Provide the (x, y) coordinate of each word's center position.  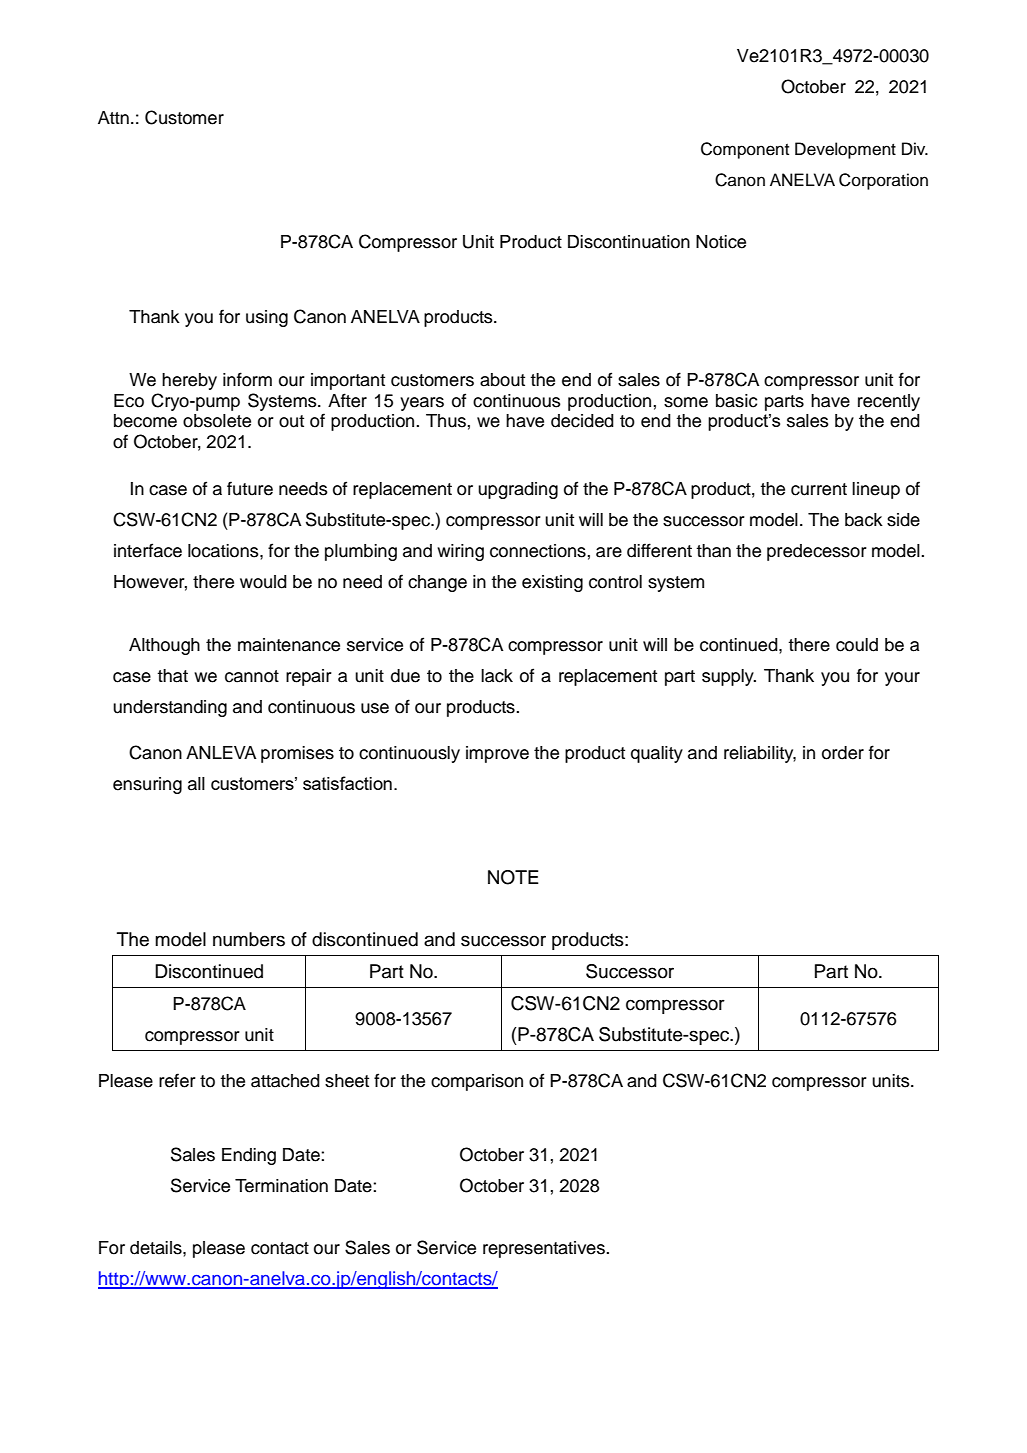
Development (845, 150)
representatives (545, 1249)
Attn (113, 117)
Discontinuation (629, 242)
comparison (477, 1082)
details (157, 1248)
